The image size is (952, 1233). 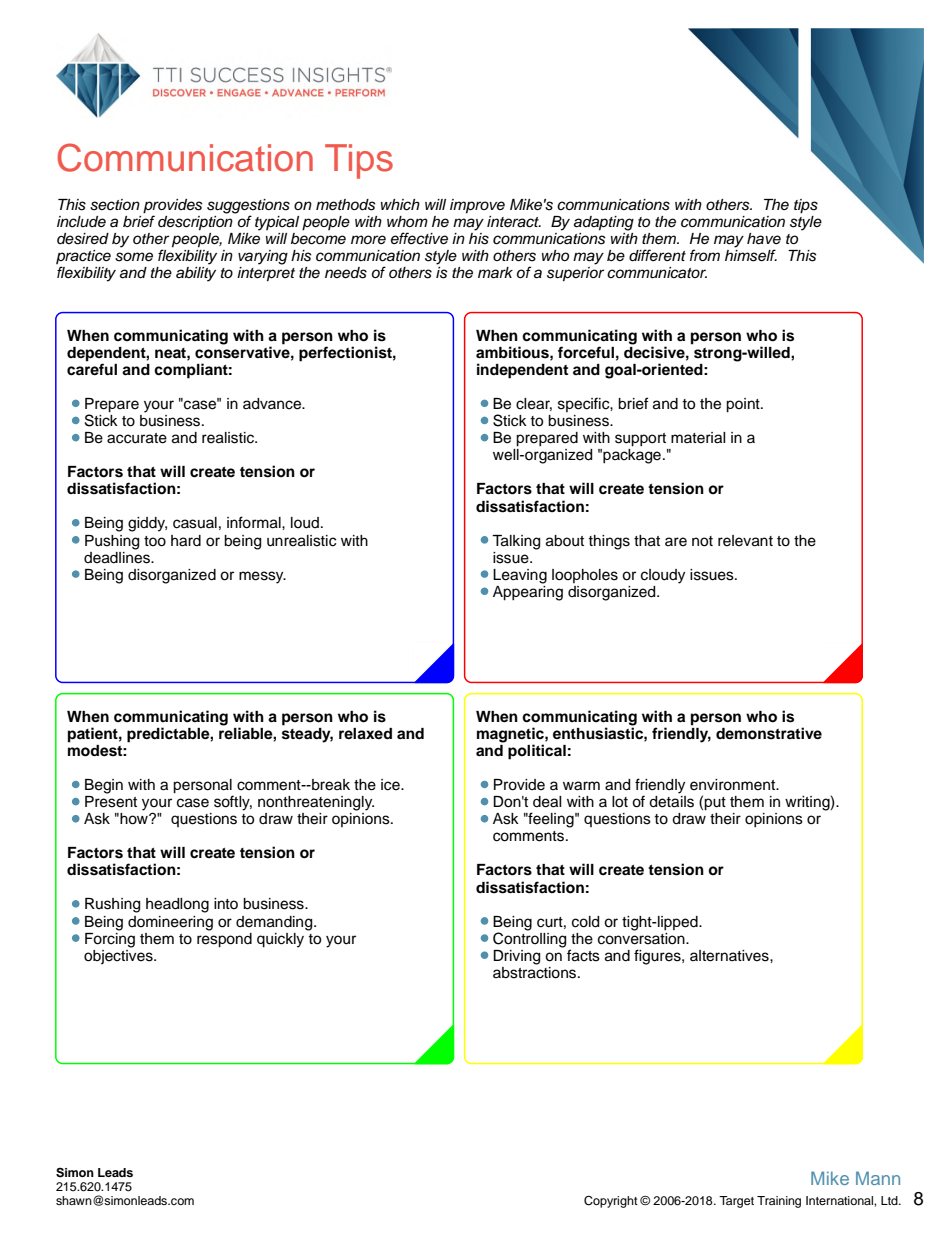 I want to click on Begin, so click(x=104, y=786).
